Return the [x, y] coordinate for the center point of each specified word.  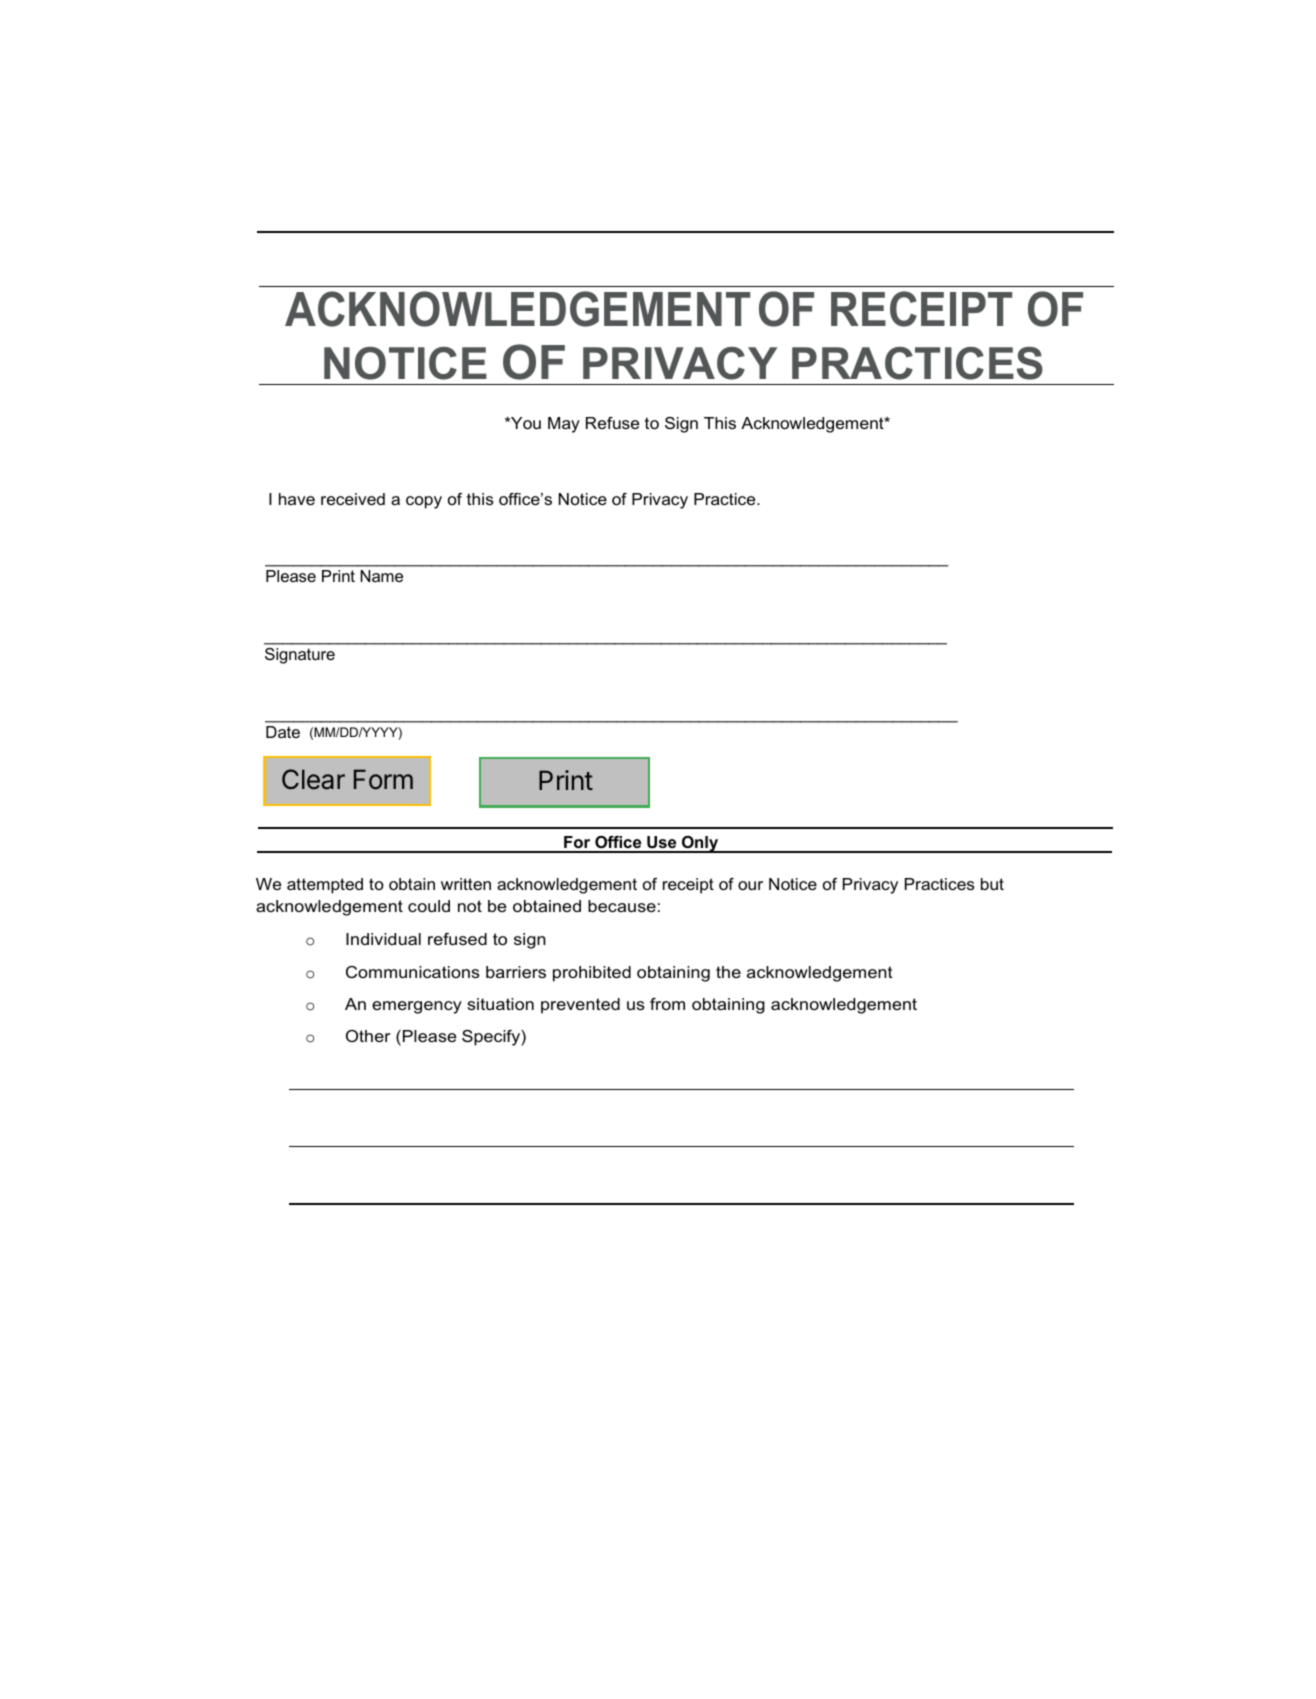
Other [368, 1036]
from [667, 1004]
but [992, 884]
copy [424, 502]
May [564, 425]
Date [283, 732]
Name [381, 576]
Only [700, 844]
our [750, 885]
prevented [580, 1006]
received [353, 499]
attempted [325, 886]
